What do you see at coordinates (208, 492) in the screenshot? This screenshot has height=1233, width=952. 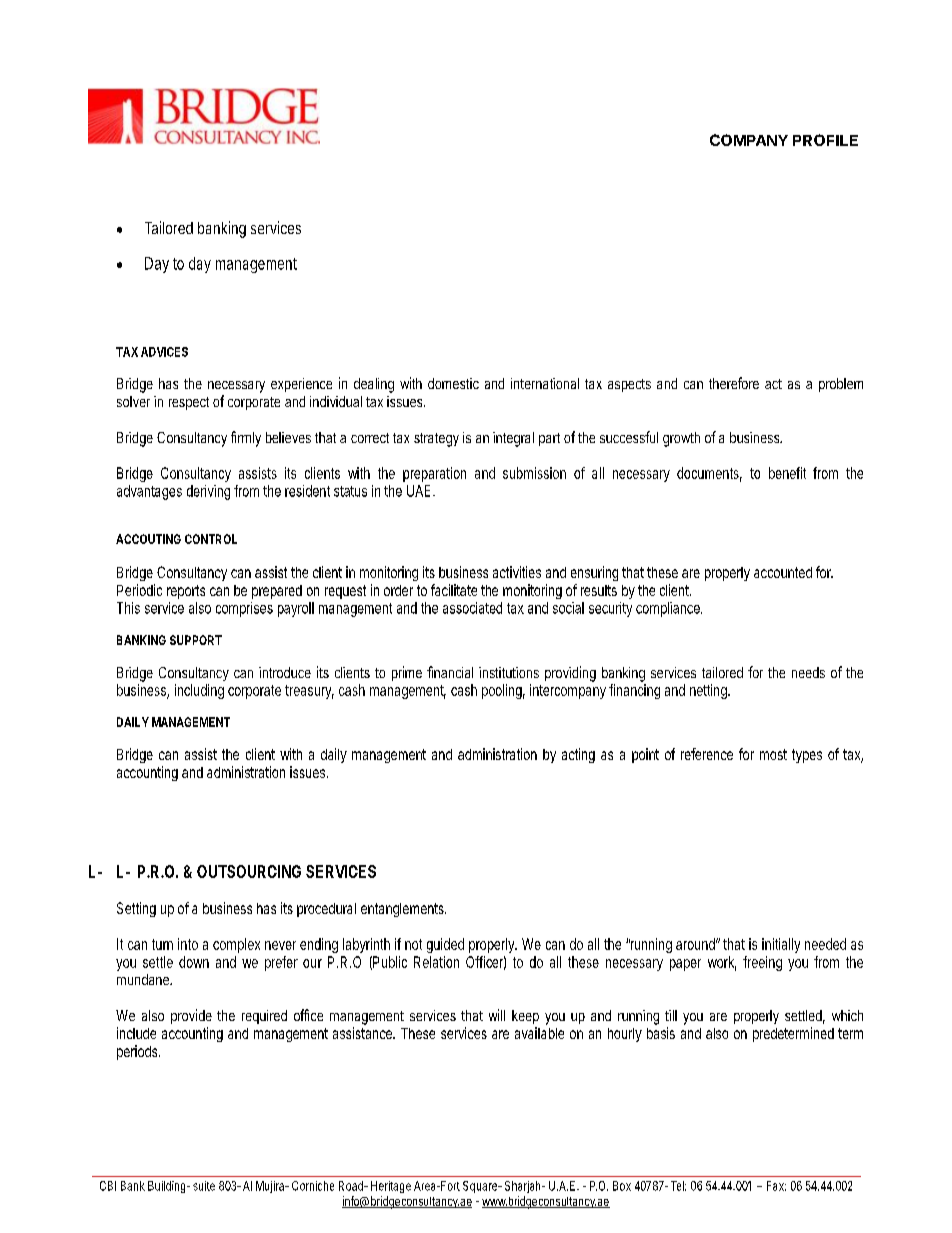 I see `deriving` at bounding box center [208, 492].
